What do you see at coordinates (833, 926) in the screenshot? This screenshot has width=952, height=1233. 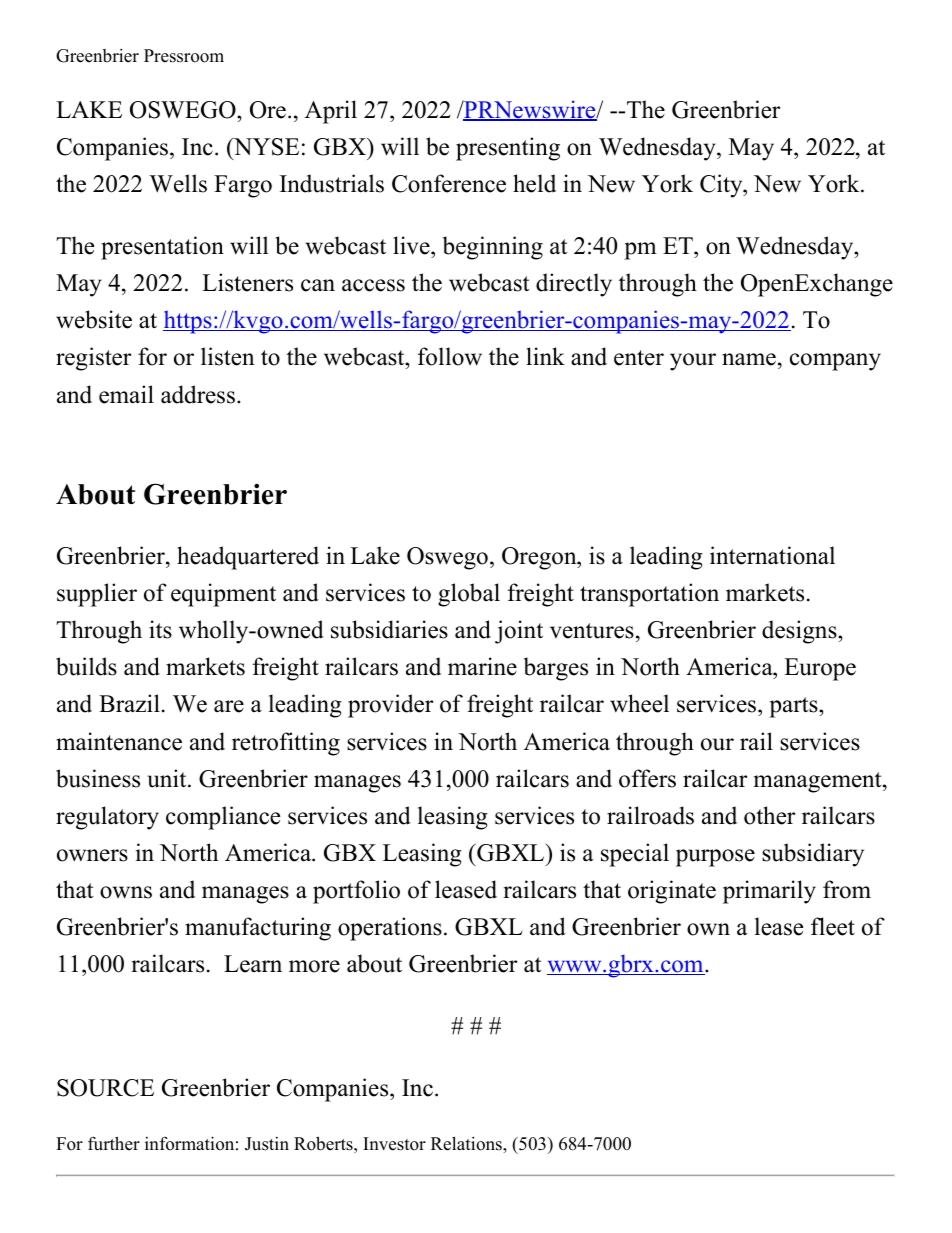 I see `fleet` at bounding box center [833, 926].
